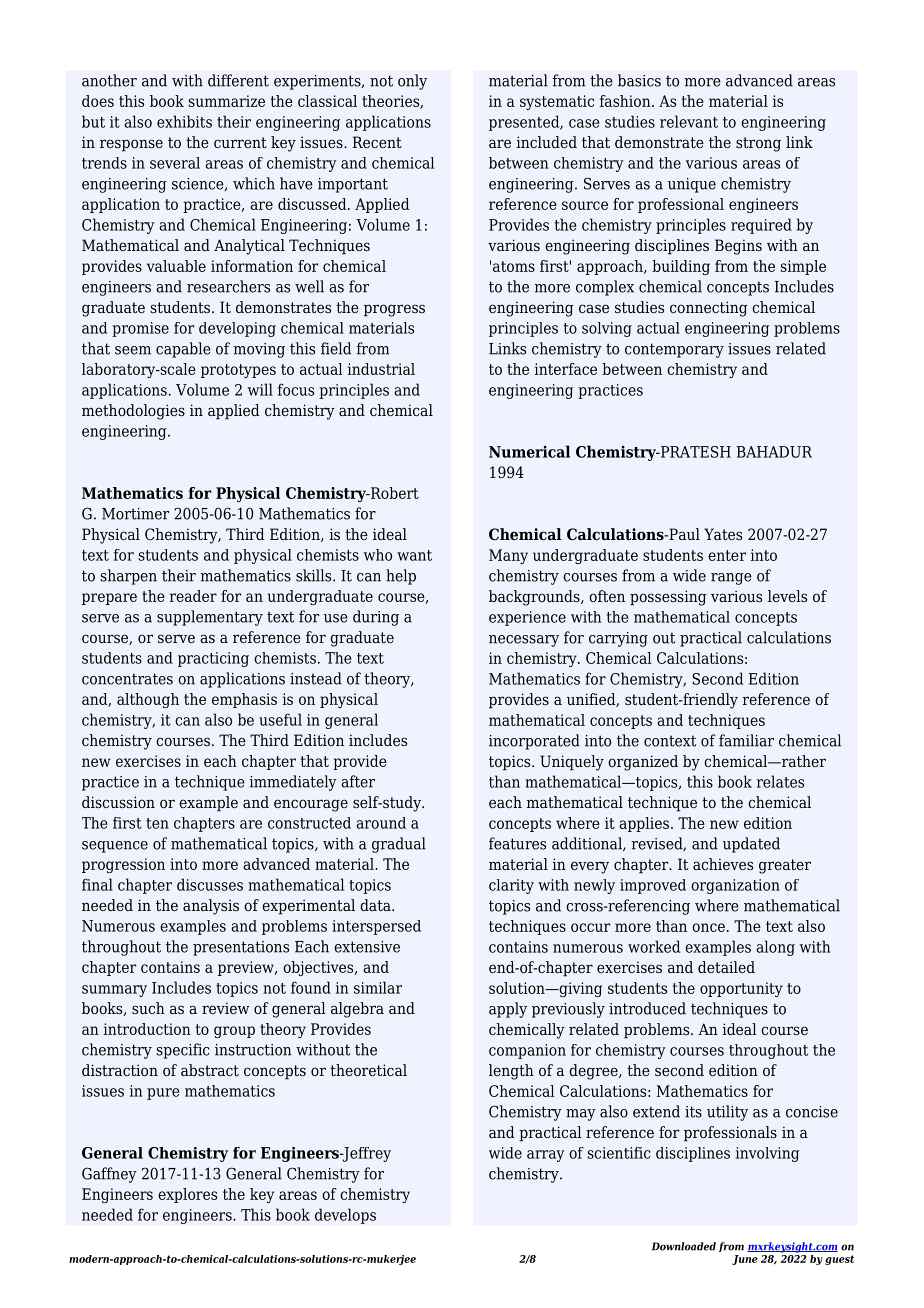 This screenshot has width=924, height=1308. I want to click on along, so click(775, 948).
